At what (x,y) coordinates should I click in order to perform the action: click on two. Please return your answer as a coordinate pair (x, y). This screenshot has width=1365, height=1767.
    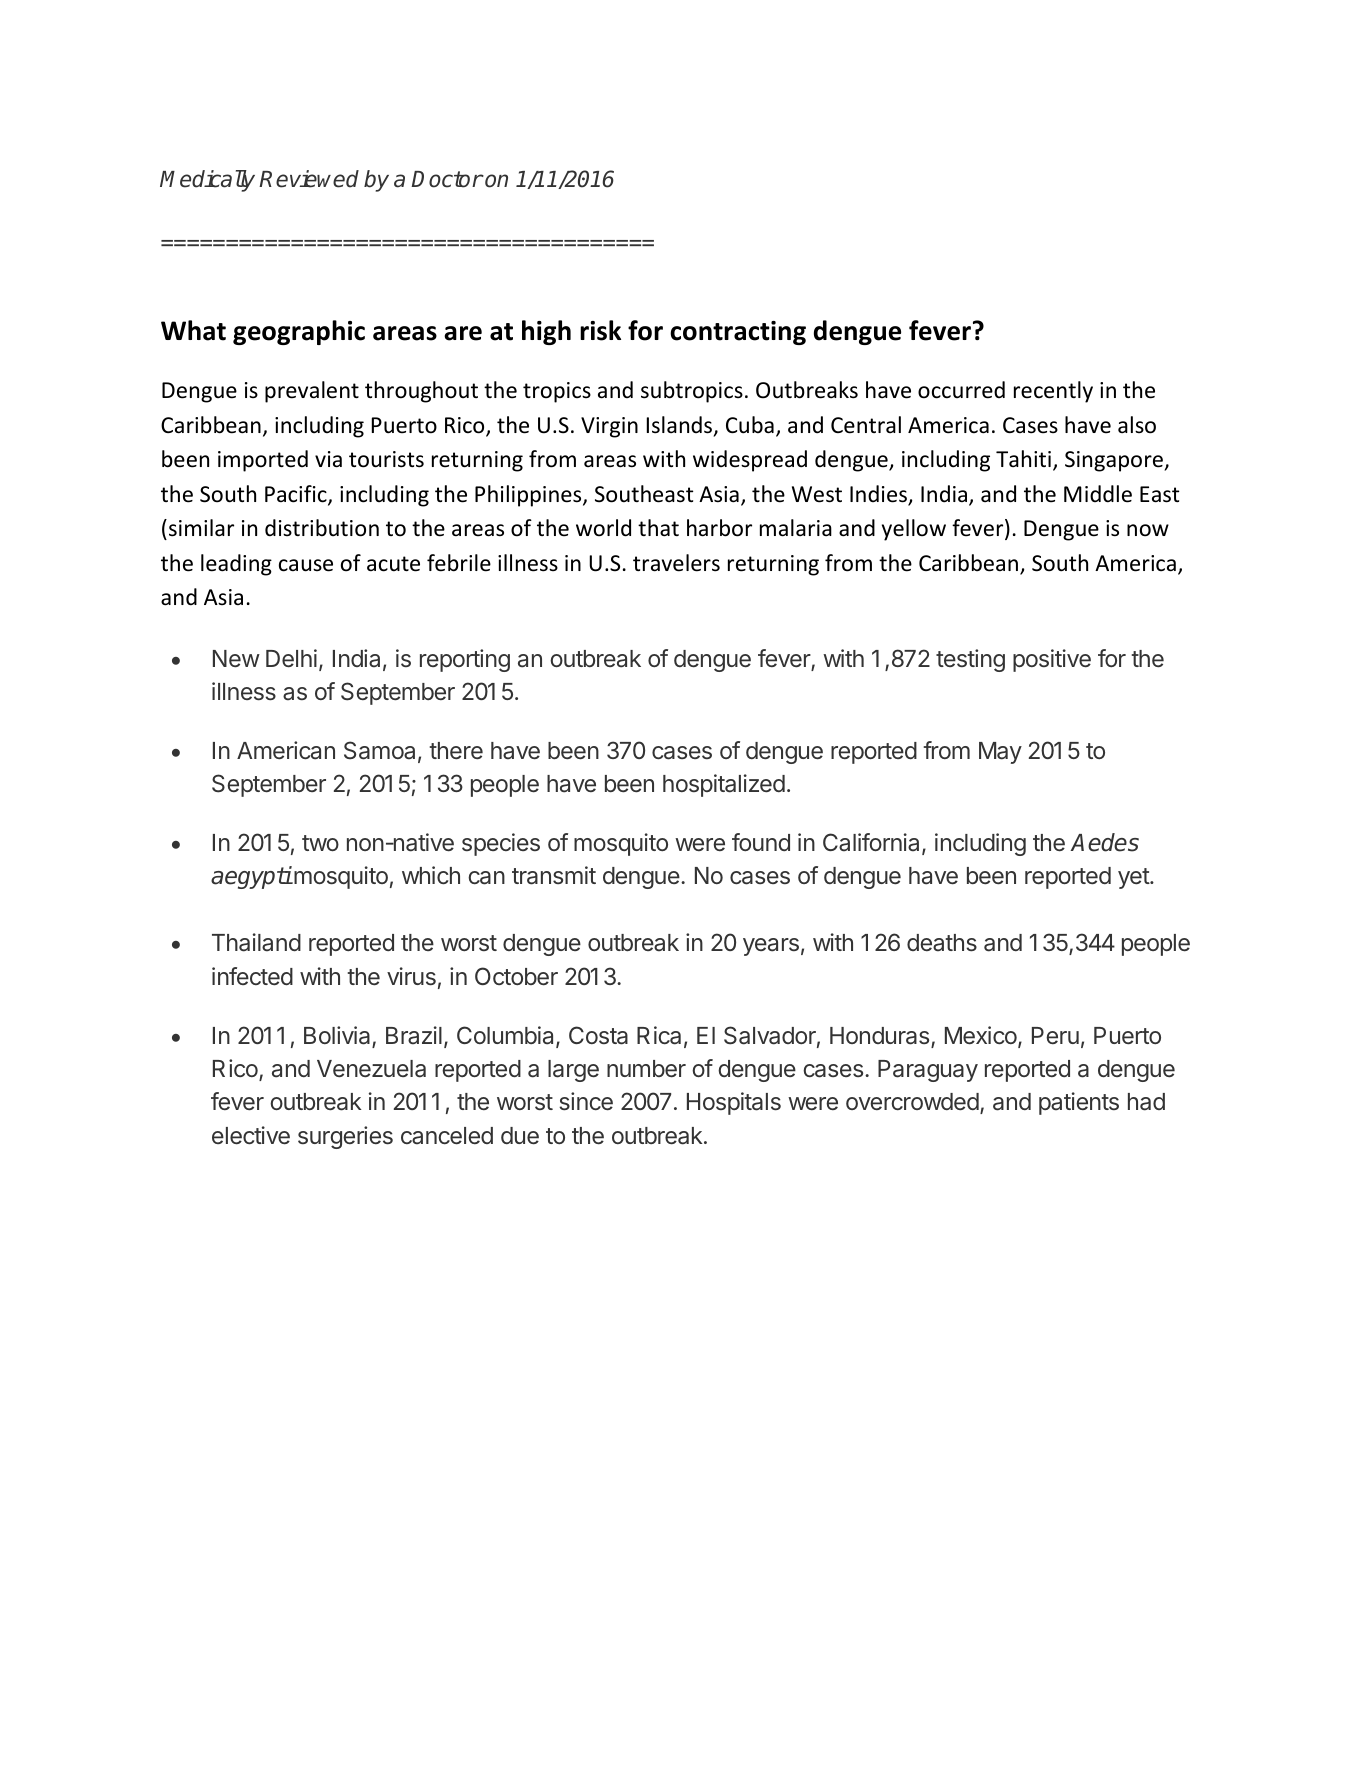
    Looking at the image, I should click on (320, 843).
